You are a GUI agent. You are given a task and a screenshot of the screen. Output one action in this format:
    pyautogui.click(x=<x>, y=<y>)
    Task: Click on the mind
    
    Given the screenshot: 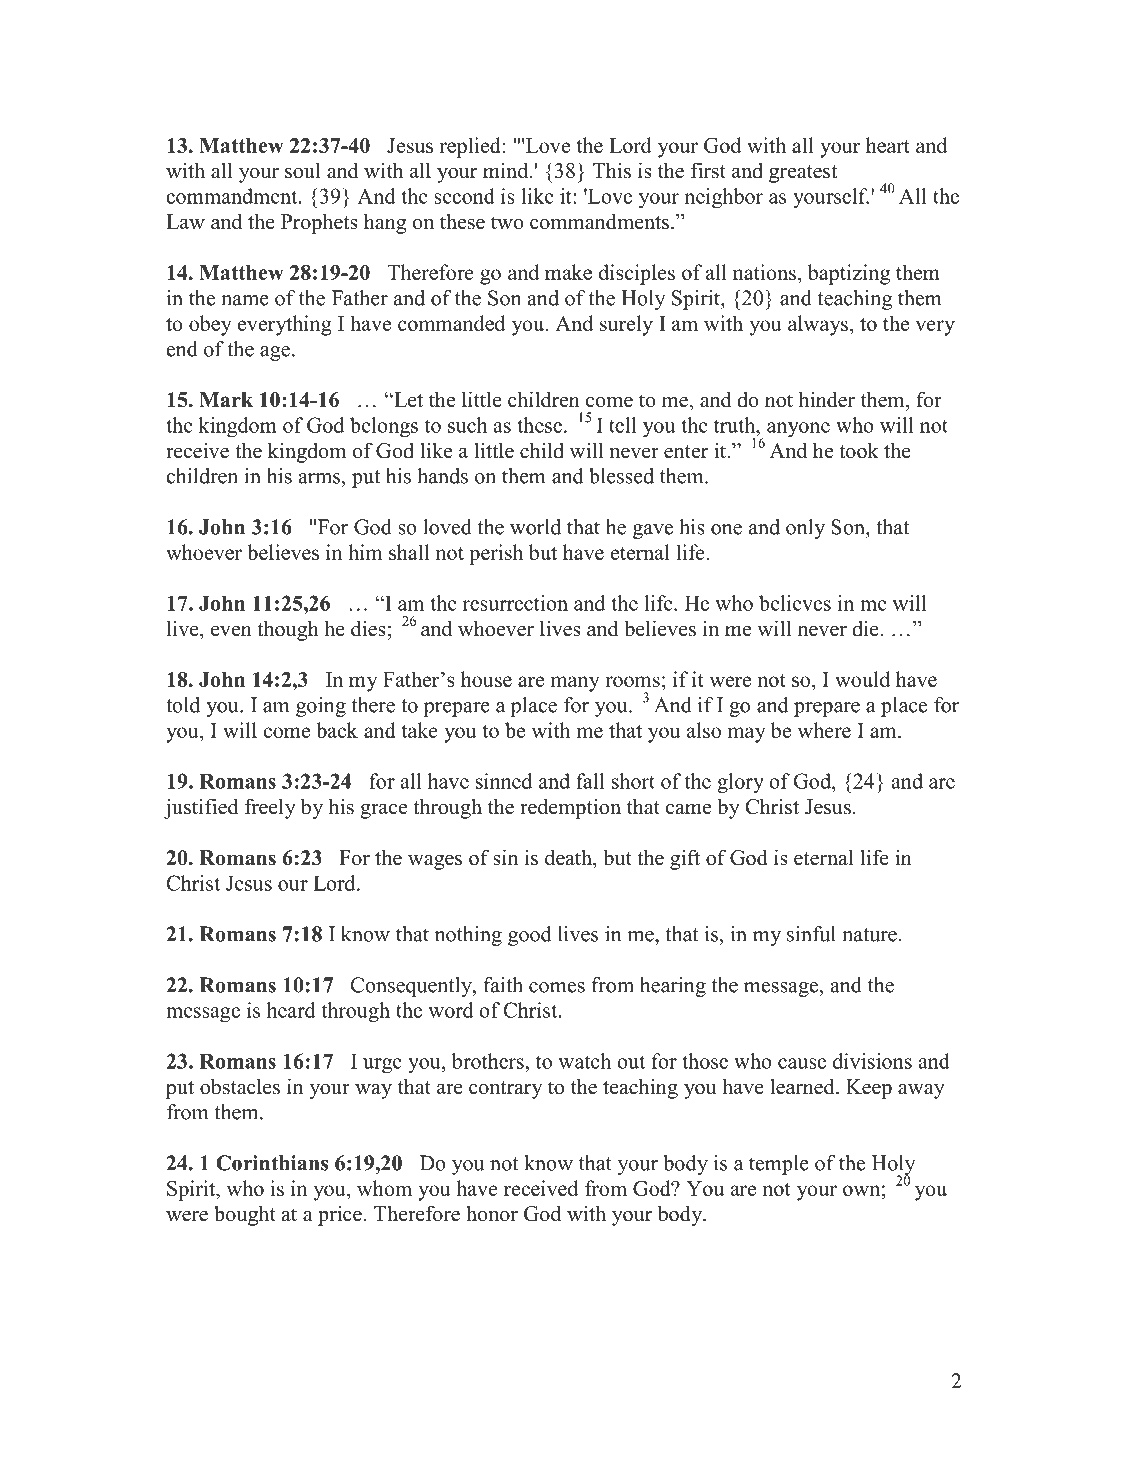 What is the action you would take?
    pyautogui.click(x=507, y=170)
